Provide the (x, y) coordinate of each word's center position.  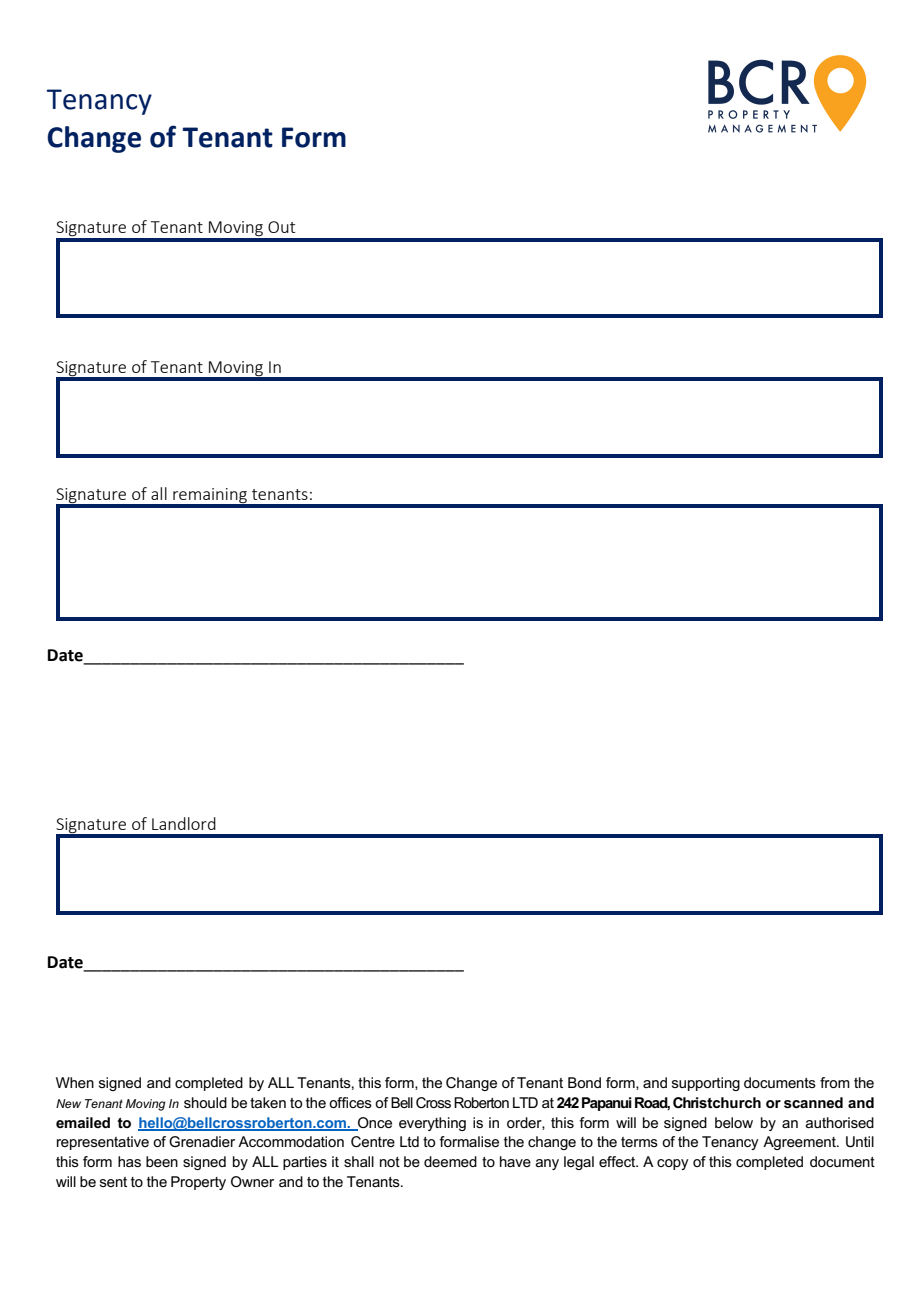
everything (432, 1124)
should (205, 1102)
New (68, 1103)
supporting (706, 1084)
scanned (813, 1102)
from (835, 1082)
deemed (450, 1161)
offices (350, 1102)
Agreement (800, 1143)
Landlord (184, 823)
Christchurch (717, 1102)
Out (281, 227)
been (162, 1161)
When (75, 1082)
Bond (584, 1082)
